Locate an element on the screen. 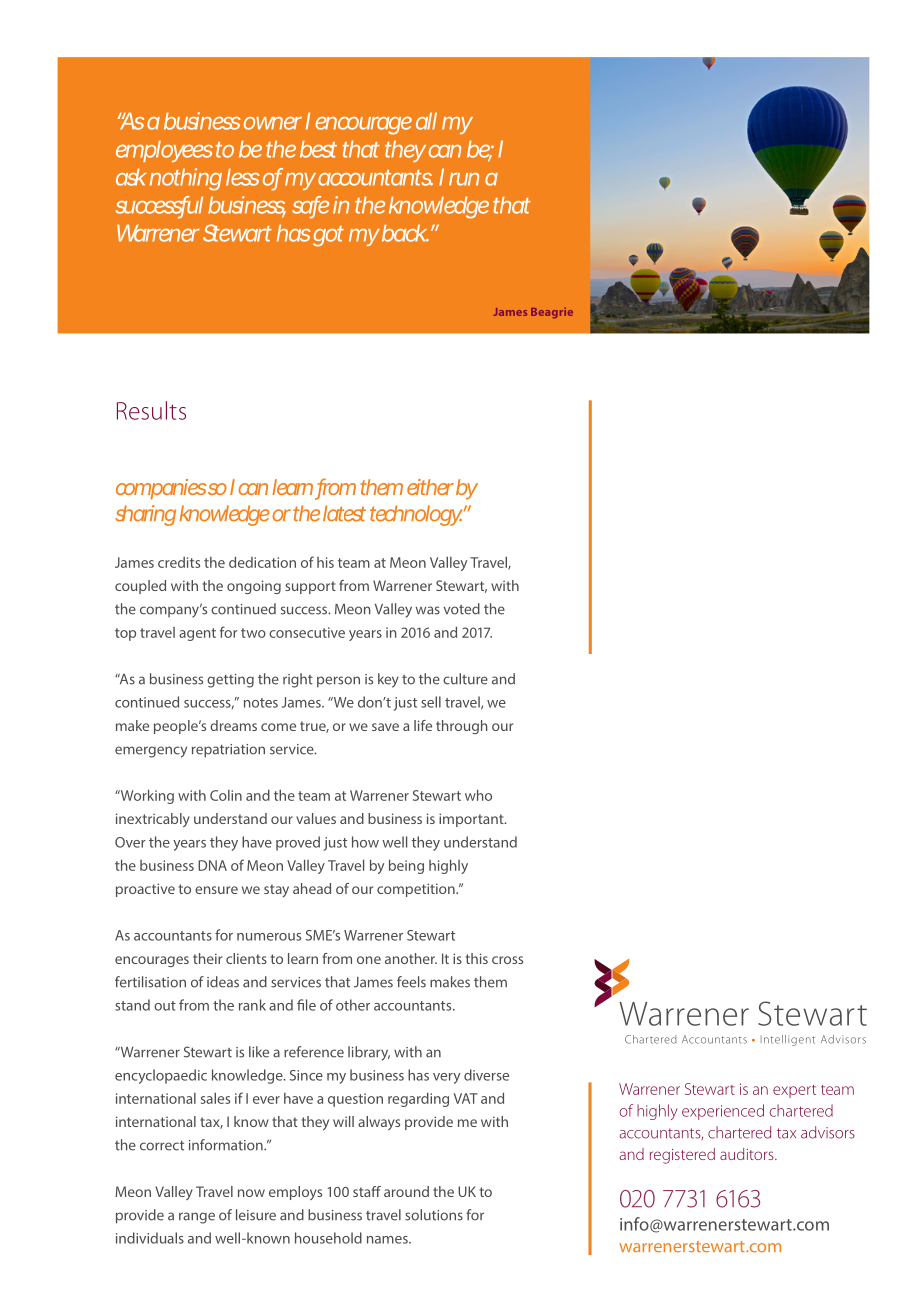 Image resolution: width=924 pixels, height=1308 pixels. culture is located at coordinates (465, 679).
